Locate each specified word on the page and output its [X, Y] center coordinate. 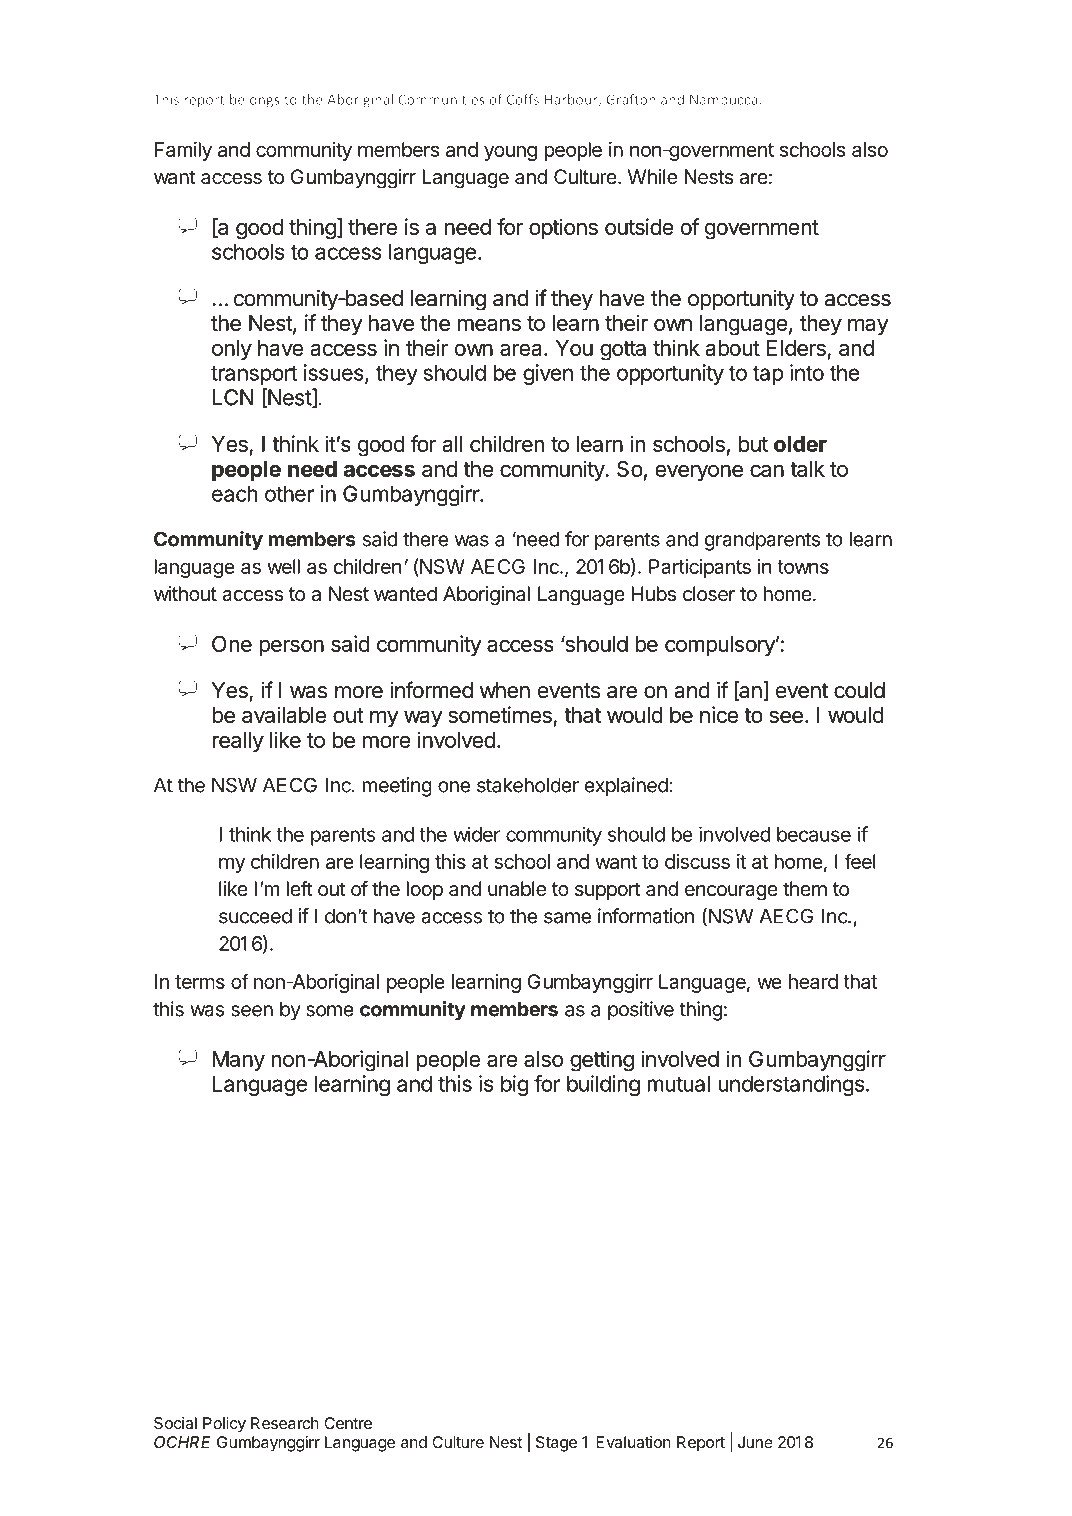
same [567, 918]
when [505, 690]
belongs [255, 101]
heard [813, 981]
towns [803, 567]
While [652, 177]
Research [285, 1423]
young [510, 153]
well [283, 566]
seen [252, 1011]
